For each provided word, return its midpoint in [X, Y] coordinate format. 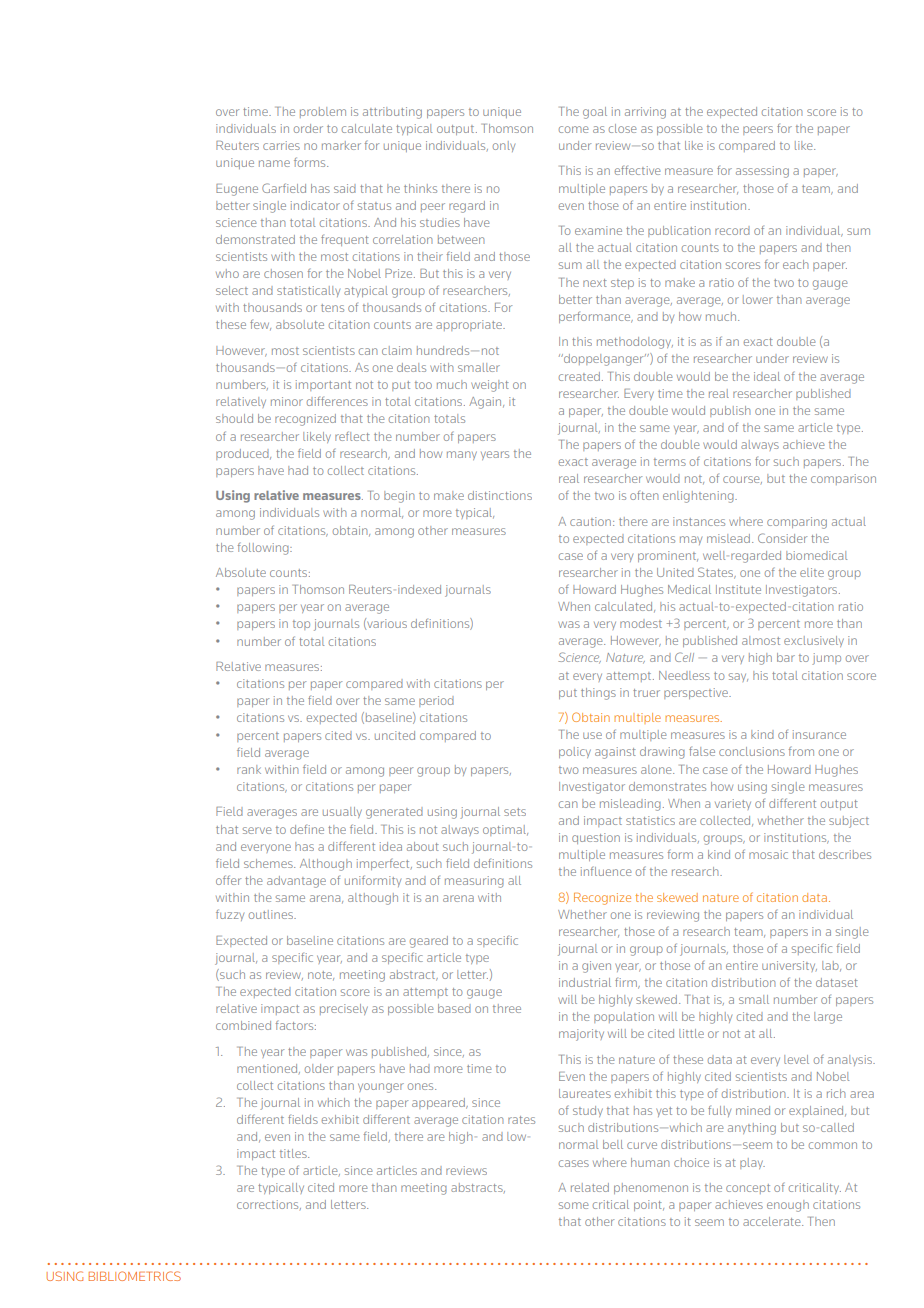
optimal [505, 830]
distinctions [500, 495]
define [307, 829]
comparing [797, 523]
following [264, 549]
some [574, 1205]
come [574, 129]
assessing [762, 172]
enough [788, 1206]
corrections [269, 1205]
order [308, 128]
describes [845, 854]
